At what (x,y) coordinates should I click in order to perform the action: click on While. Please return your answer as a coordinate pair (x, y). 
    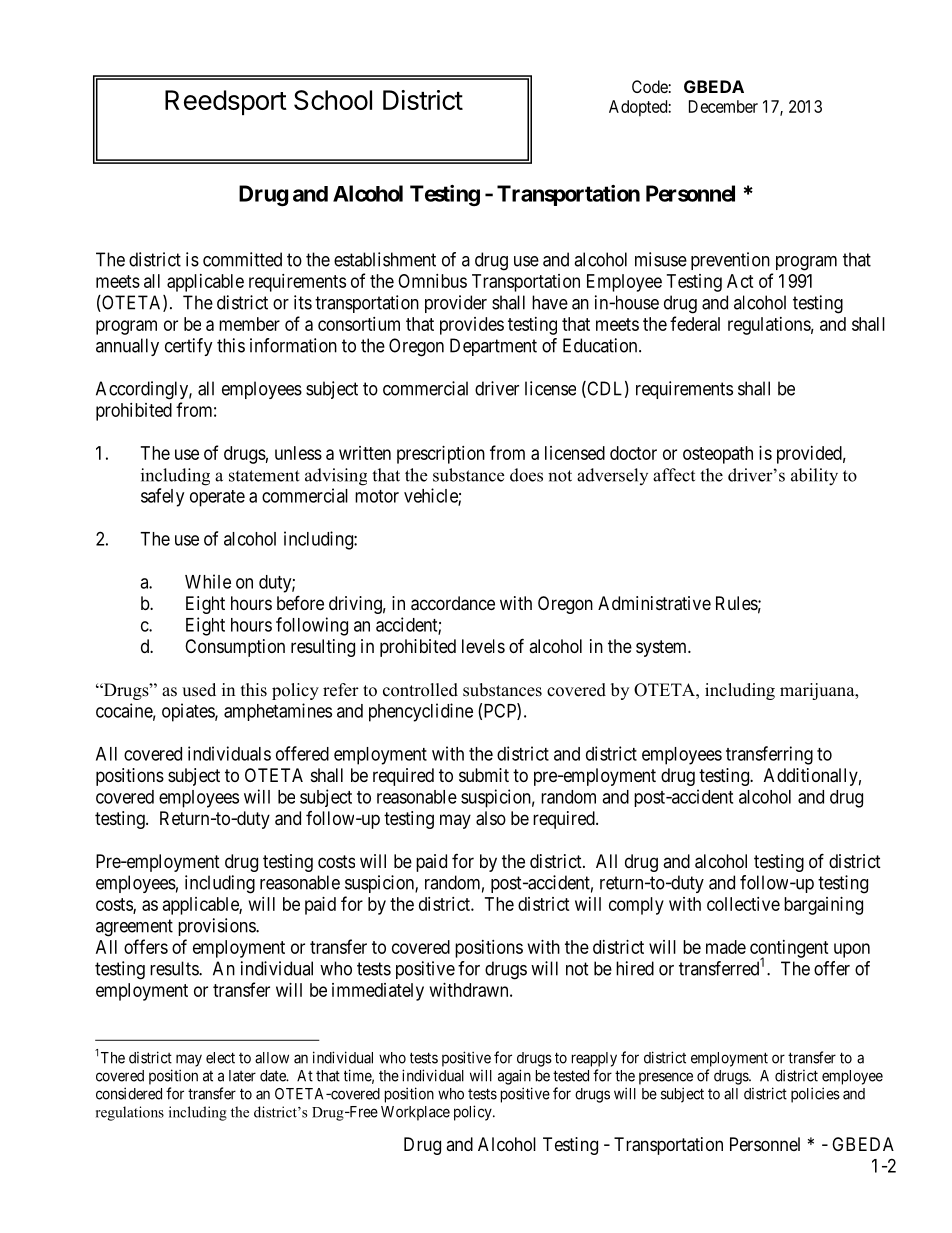
    Looking at the image, I should click on (208, 581).
